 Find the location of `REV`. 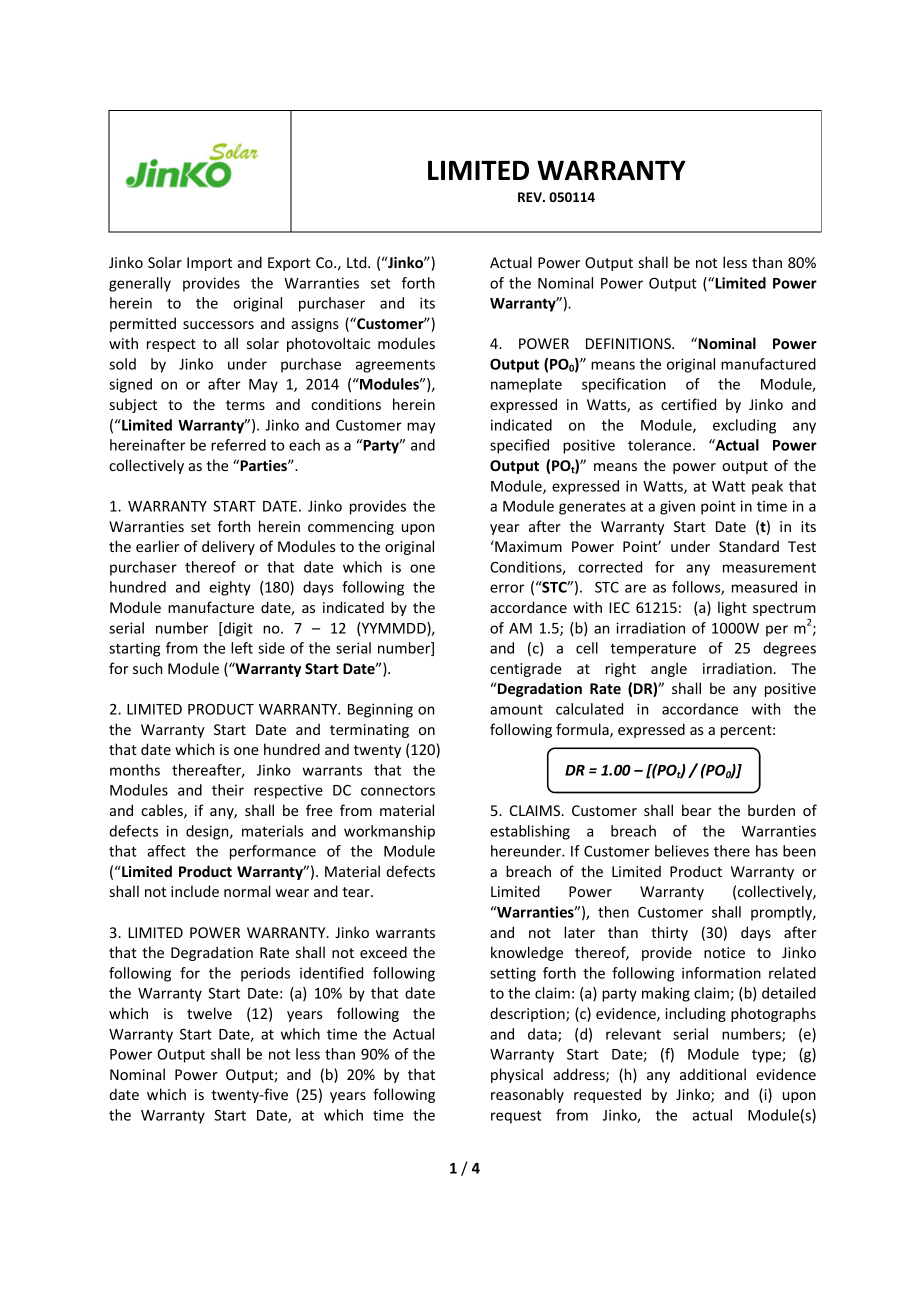

REV is located at coordinates (531, 197).
